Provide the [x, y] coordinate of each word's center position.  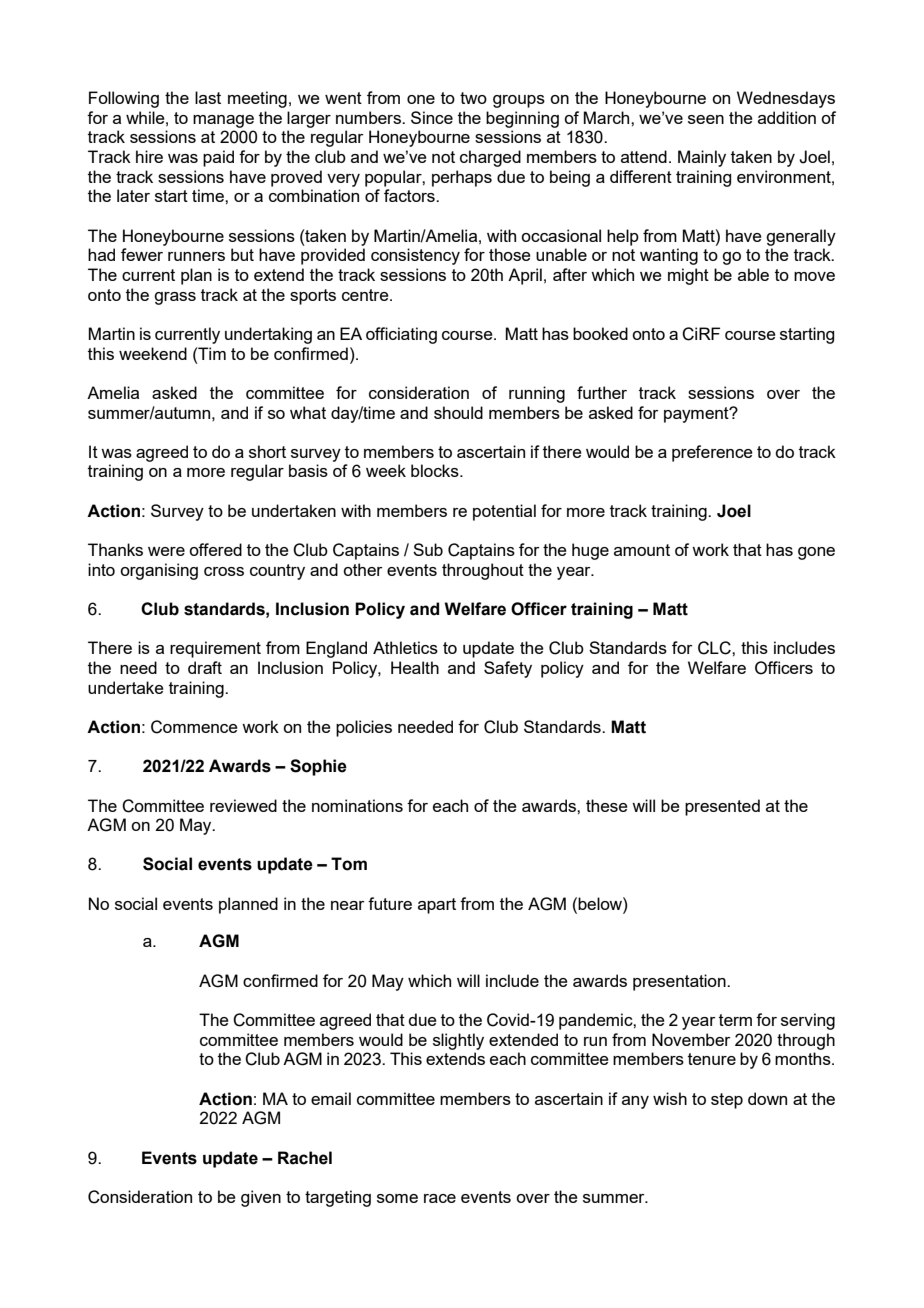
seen [706, 119]
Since [432, 117]
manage [223, 121]
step [727, 1101]
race [440, 1198]
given [261, 1198]
